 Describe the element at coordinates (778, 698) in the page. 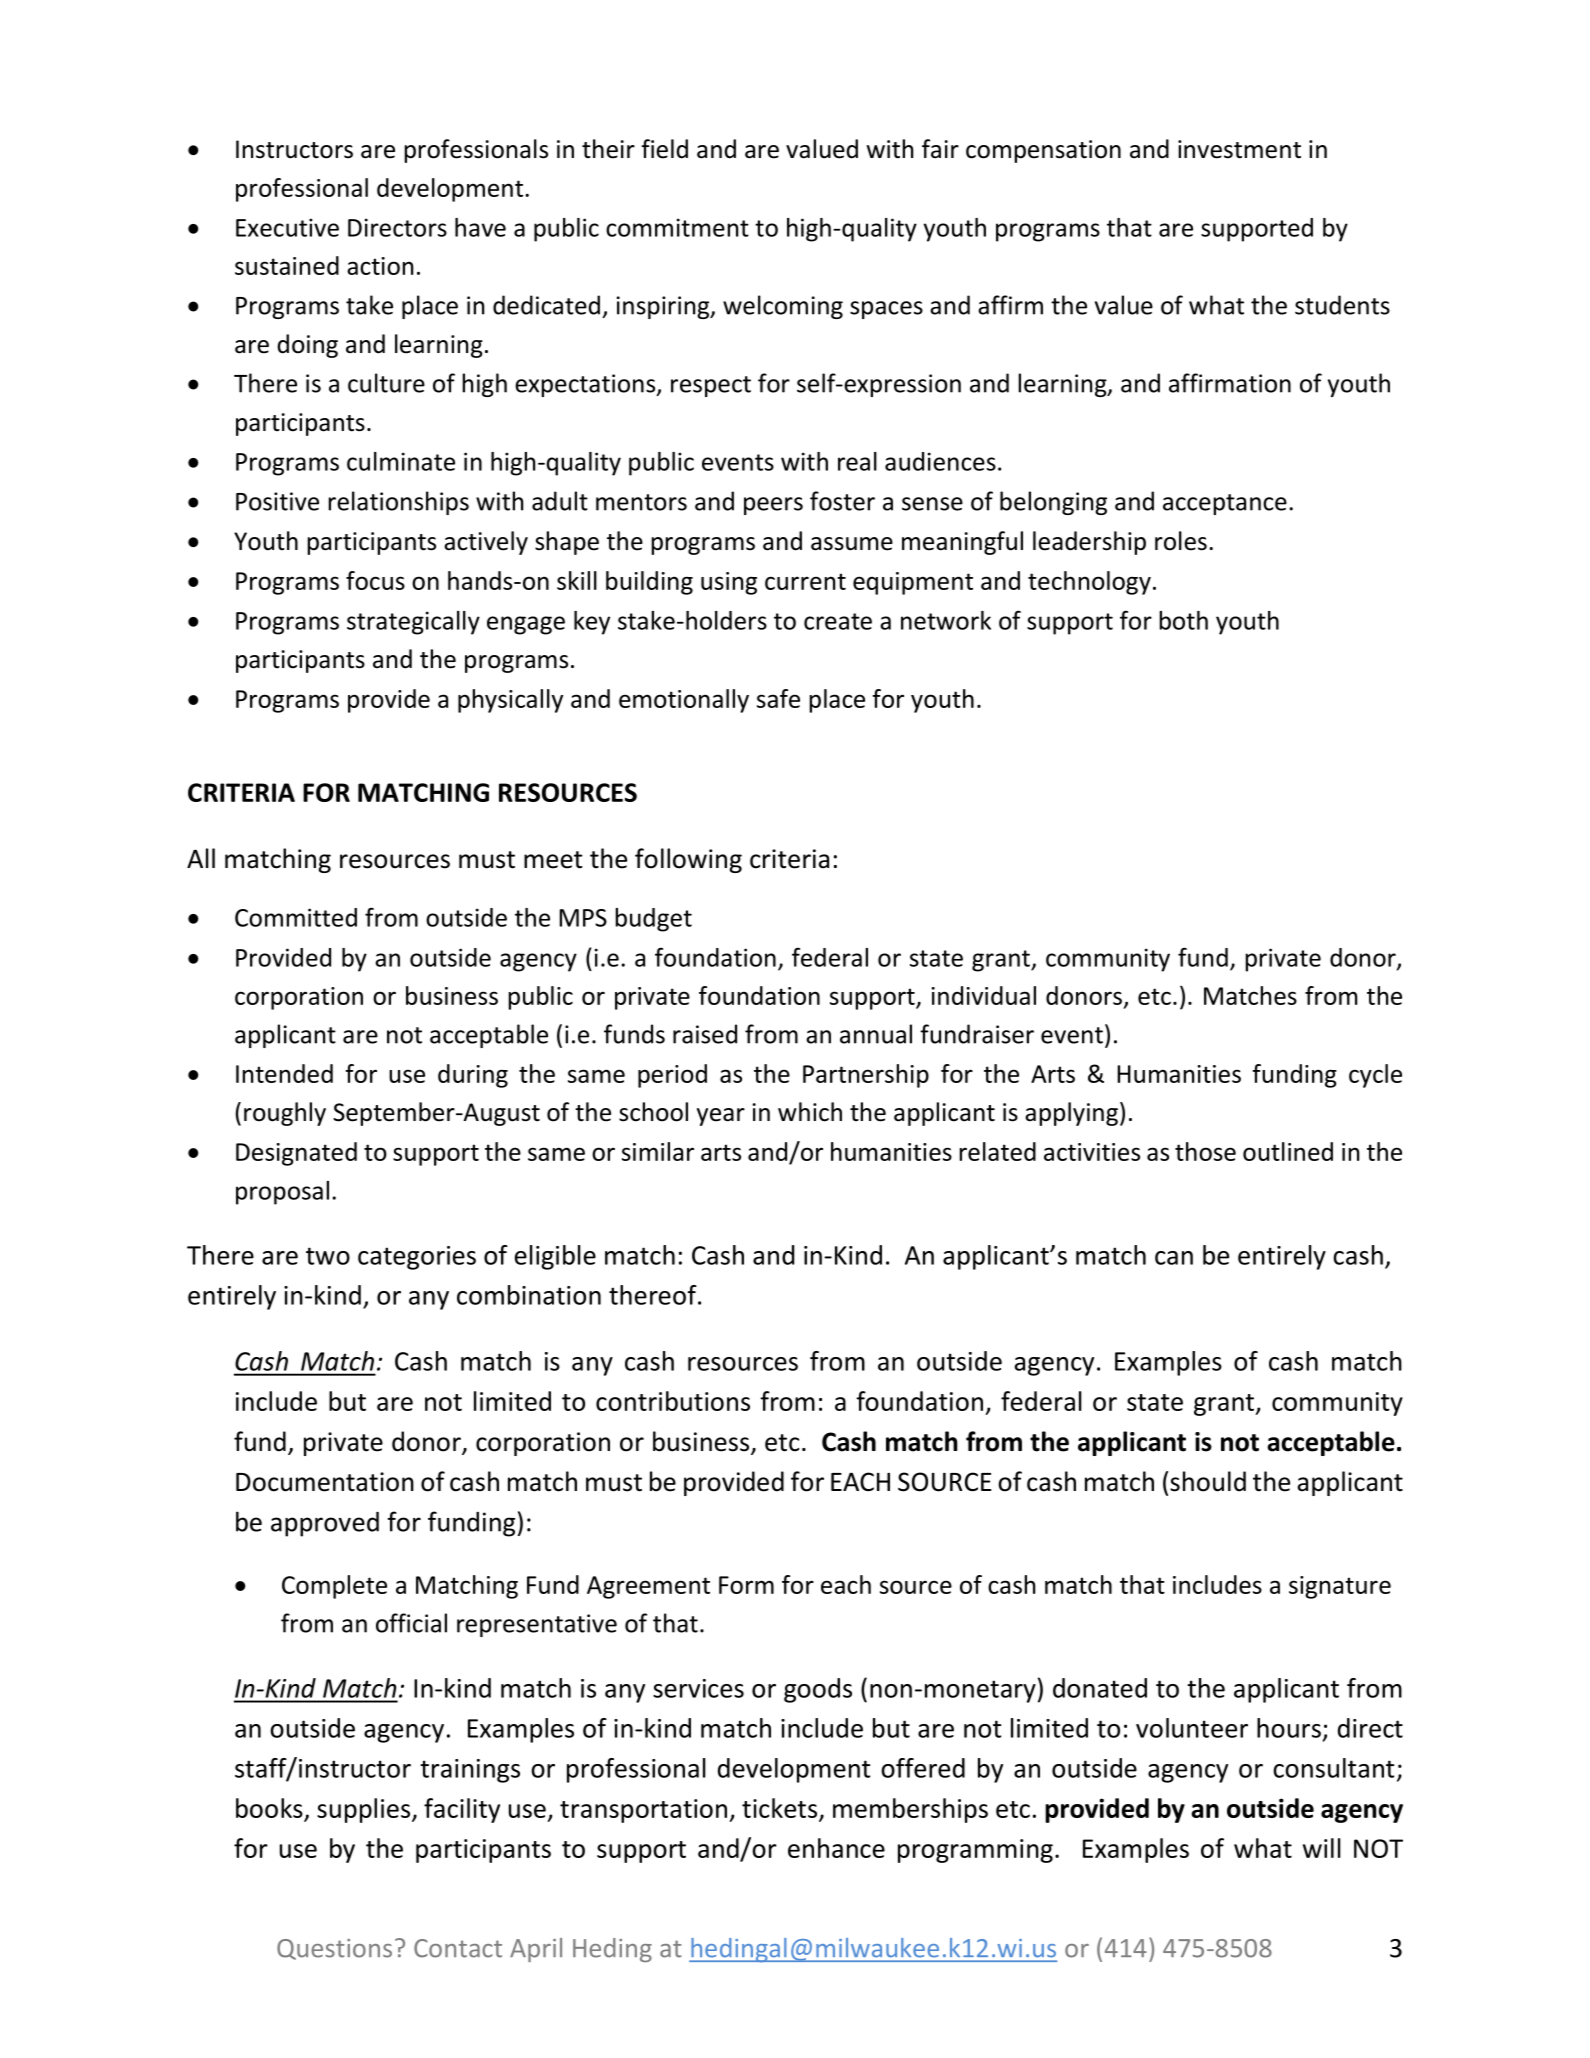

I see `safe` at that location.
